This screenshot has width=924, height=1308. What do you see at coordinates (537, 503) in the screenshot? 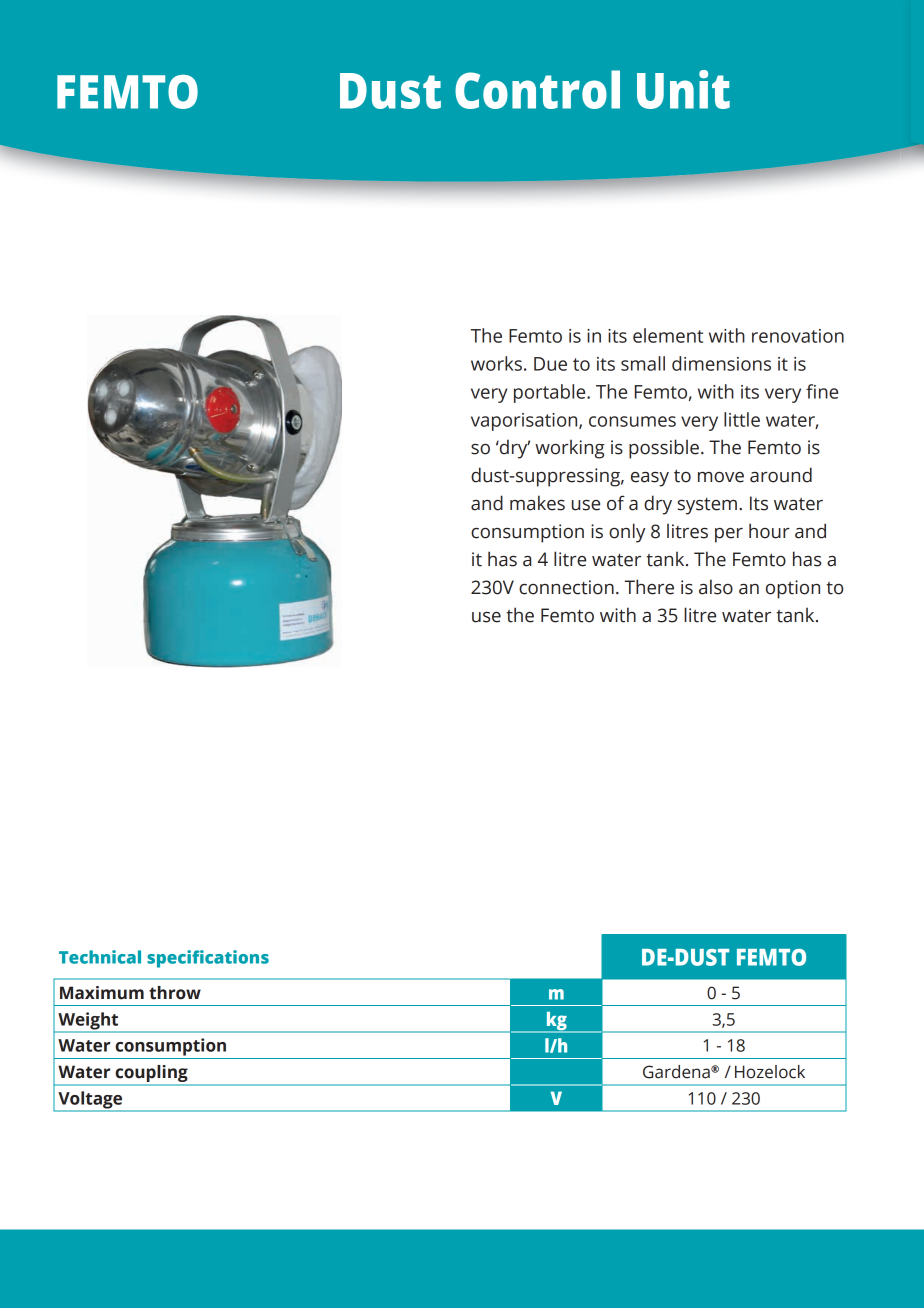
I see `makes` at bounding box center [537, 503].
